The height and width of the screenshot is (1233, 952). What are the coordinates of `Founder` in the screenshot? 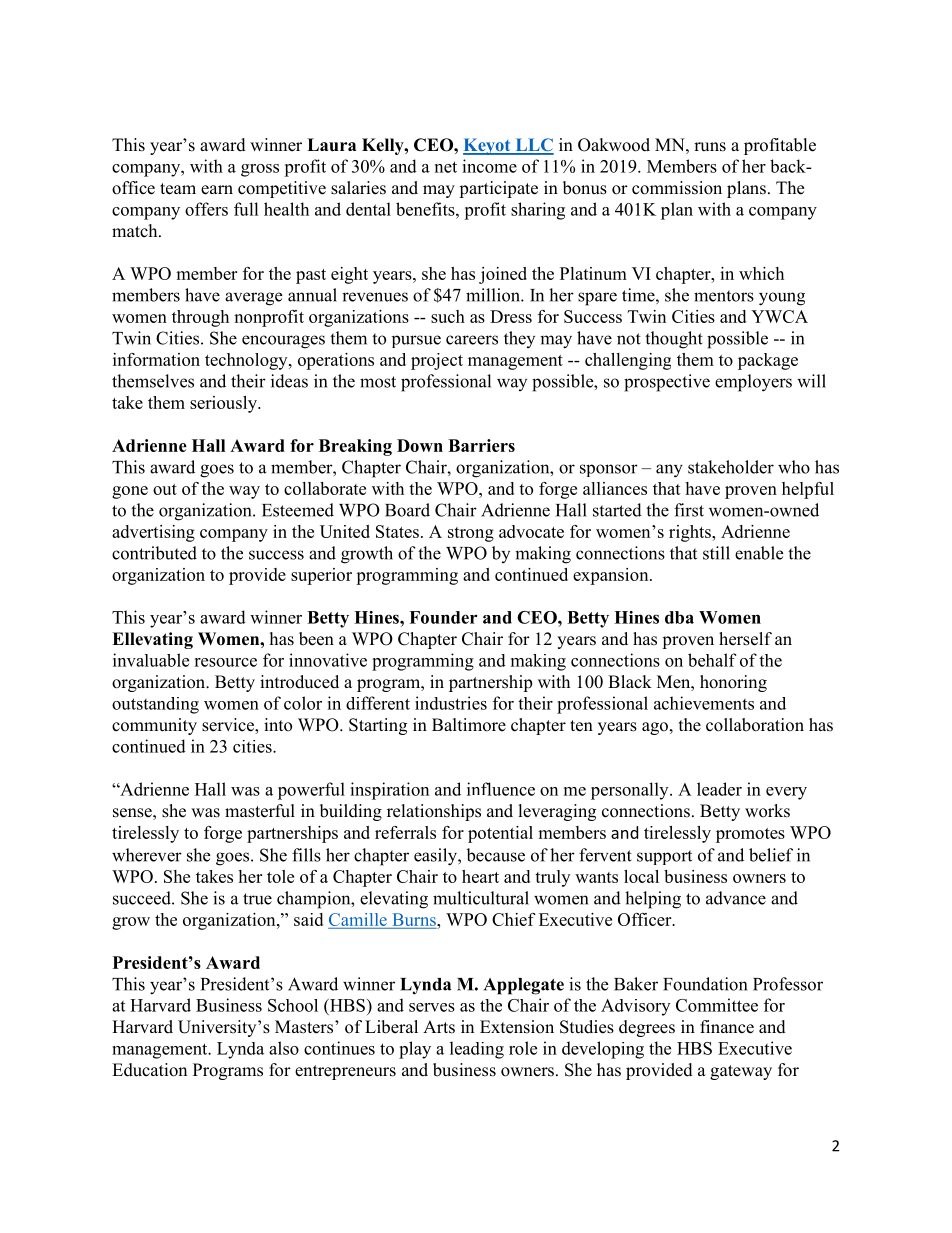 It's located at (443, 617).
